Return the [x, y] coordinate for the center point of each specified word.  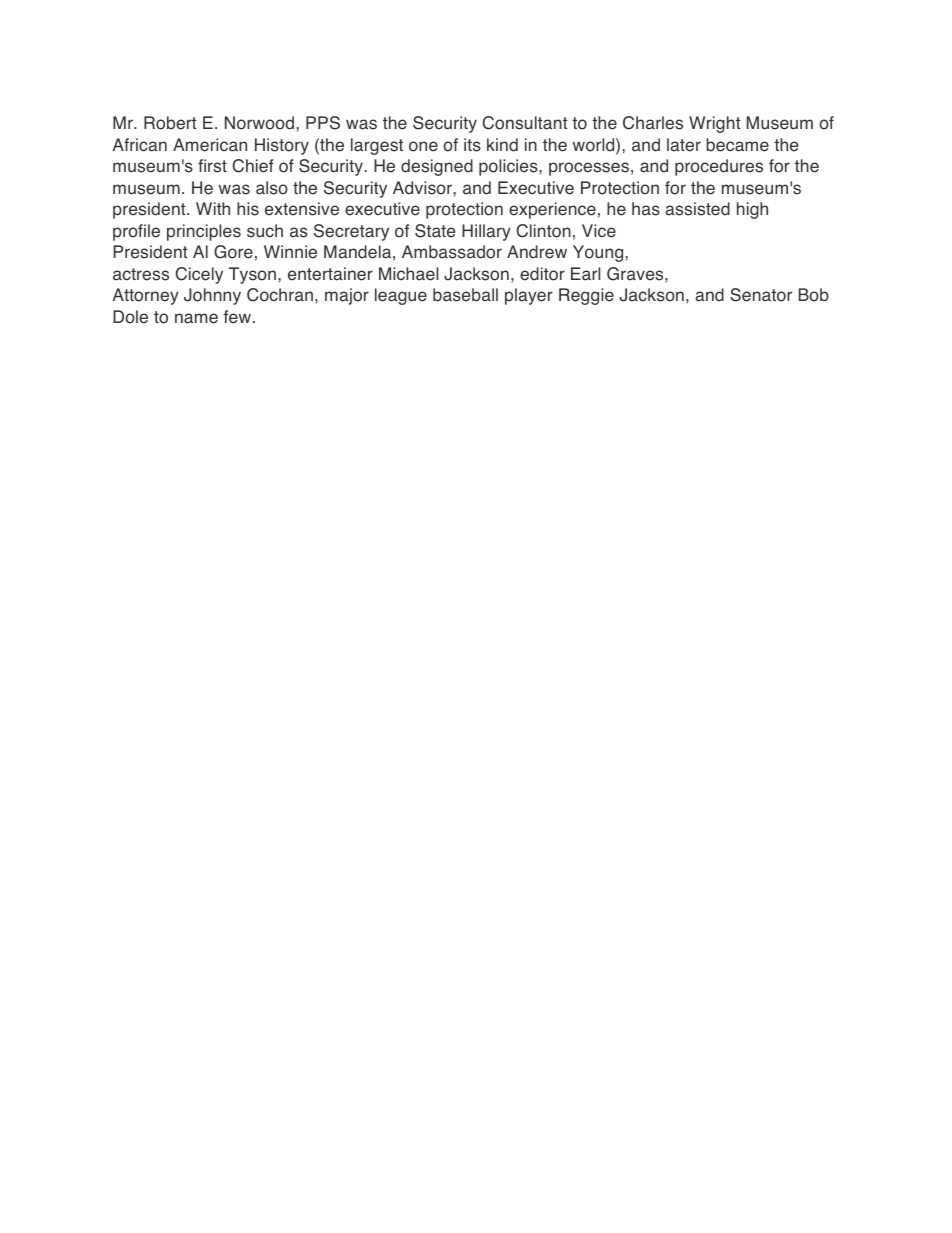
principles [204, 232]
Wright [714, 124]
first [212, 166]
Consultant [525, 123]
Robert [170, 123]
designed [437, 167]
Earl [585, 274]
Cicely [199, 275]
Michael [408, 274]
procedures [719, 167]
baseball [465, 295]
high [752, 210]
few [237, 317]
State [435, 231]
